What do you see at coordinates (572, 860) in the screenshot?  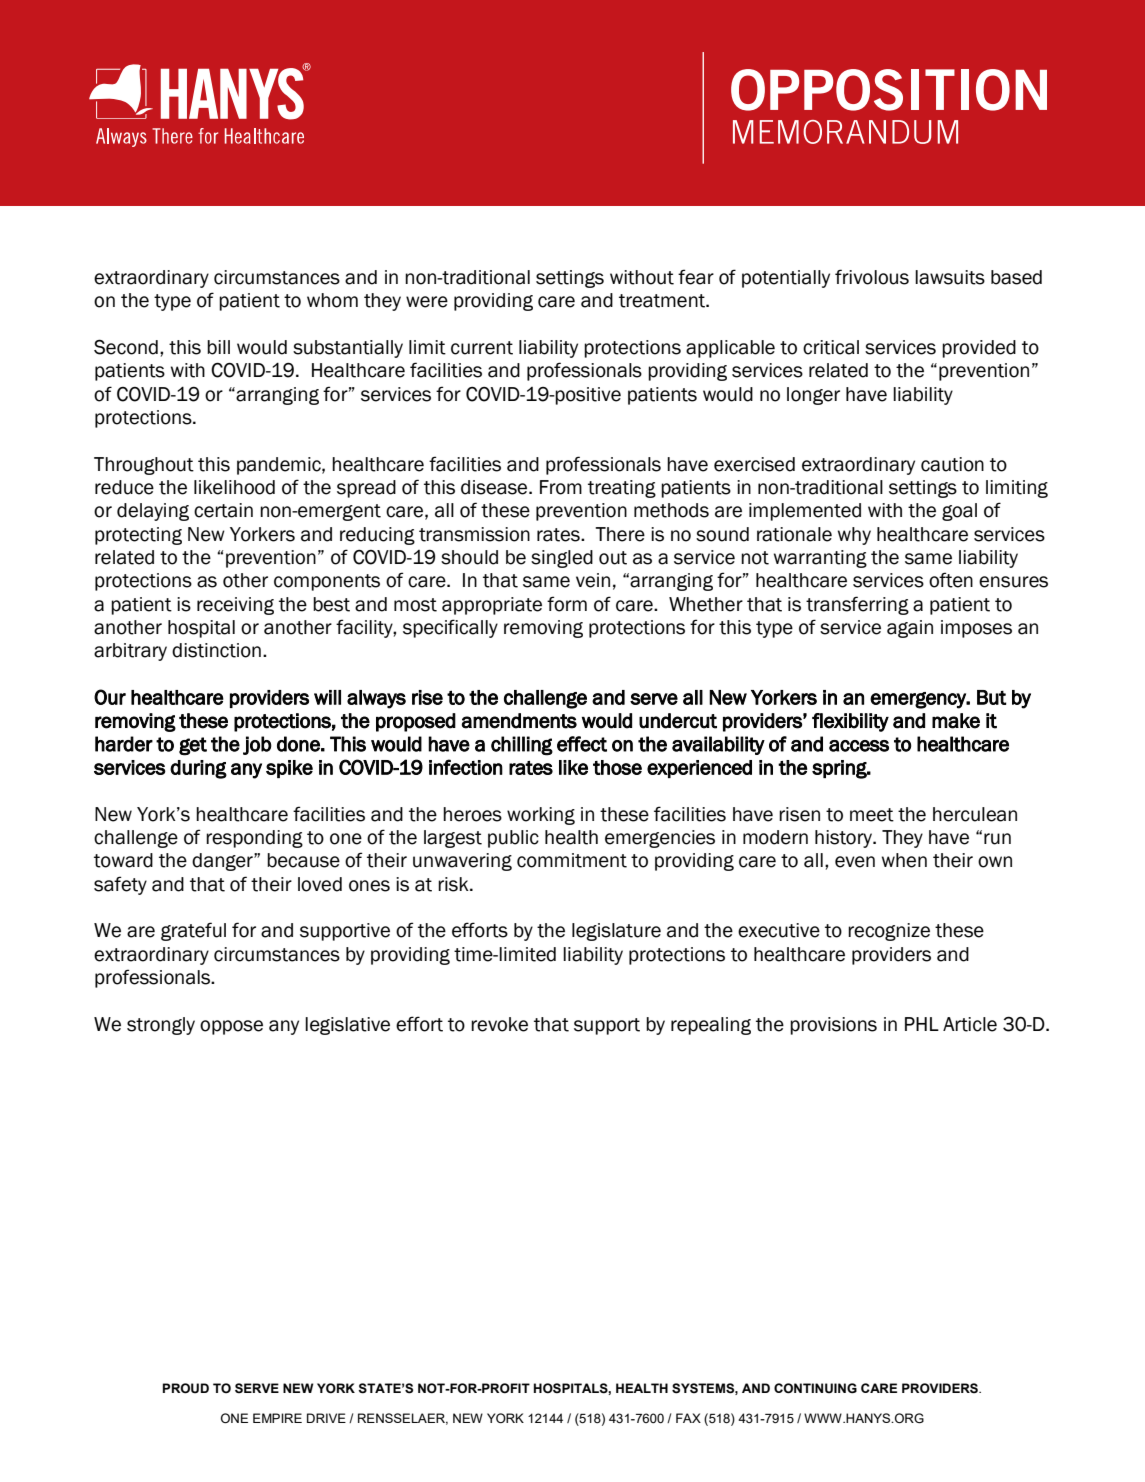 I see `commitment` at bounding box center [572, 860].
